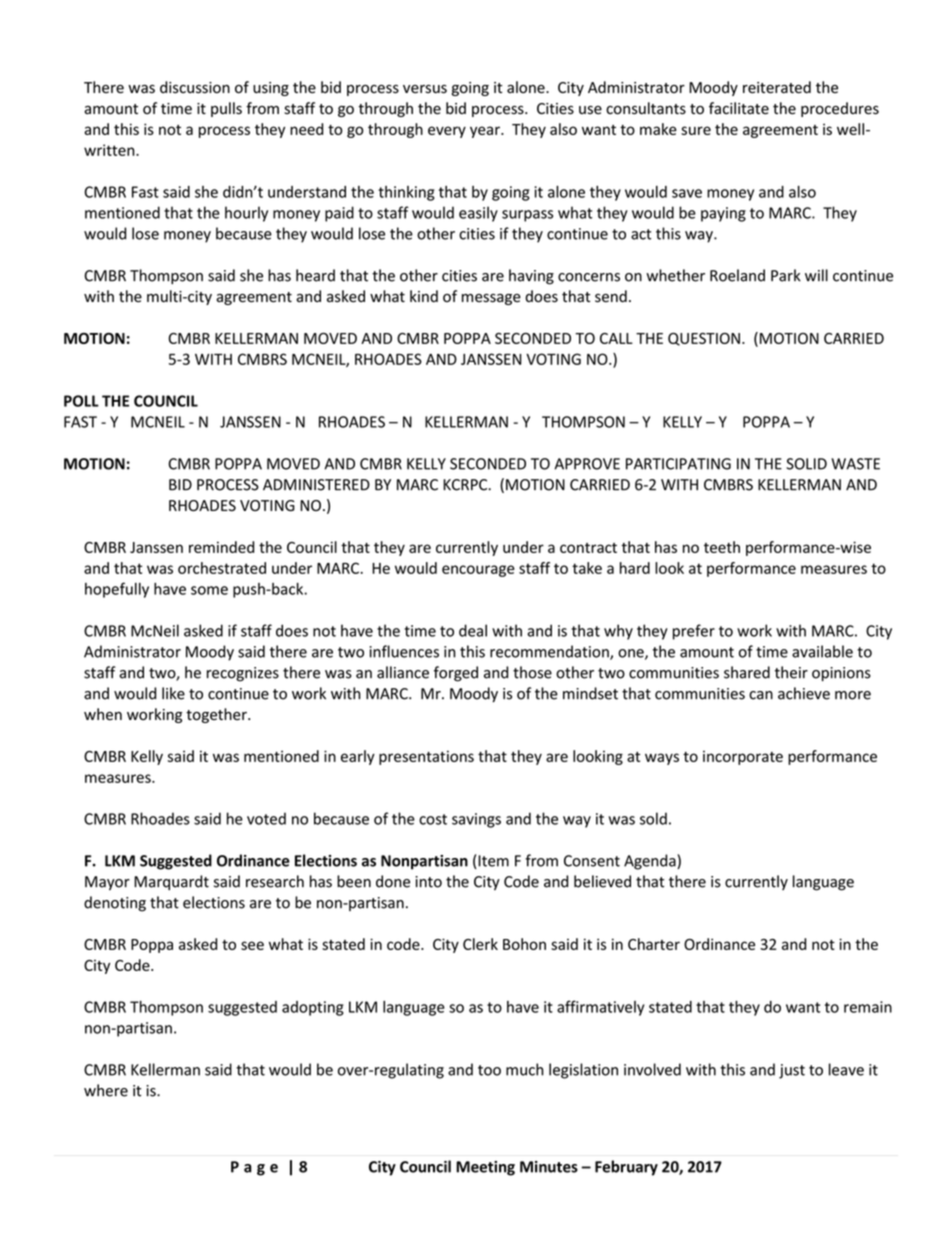 This image has width=952, height=1233. Describe the element at coordinates (822, 651) in the image. I see `available` at that location.
